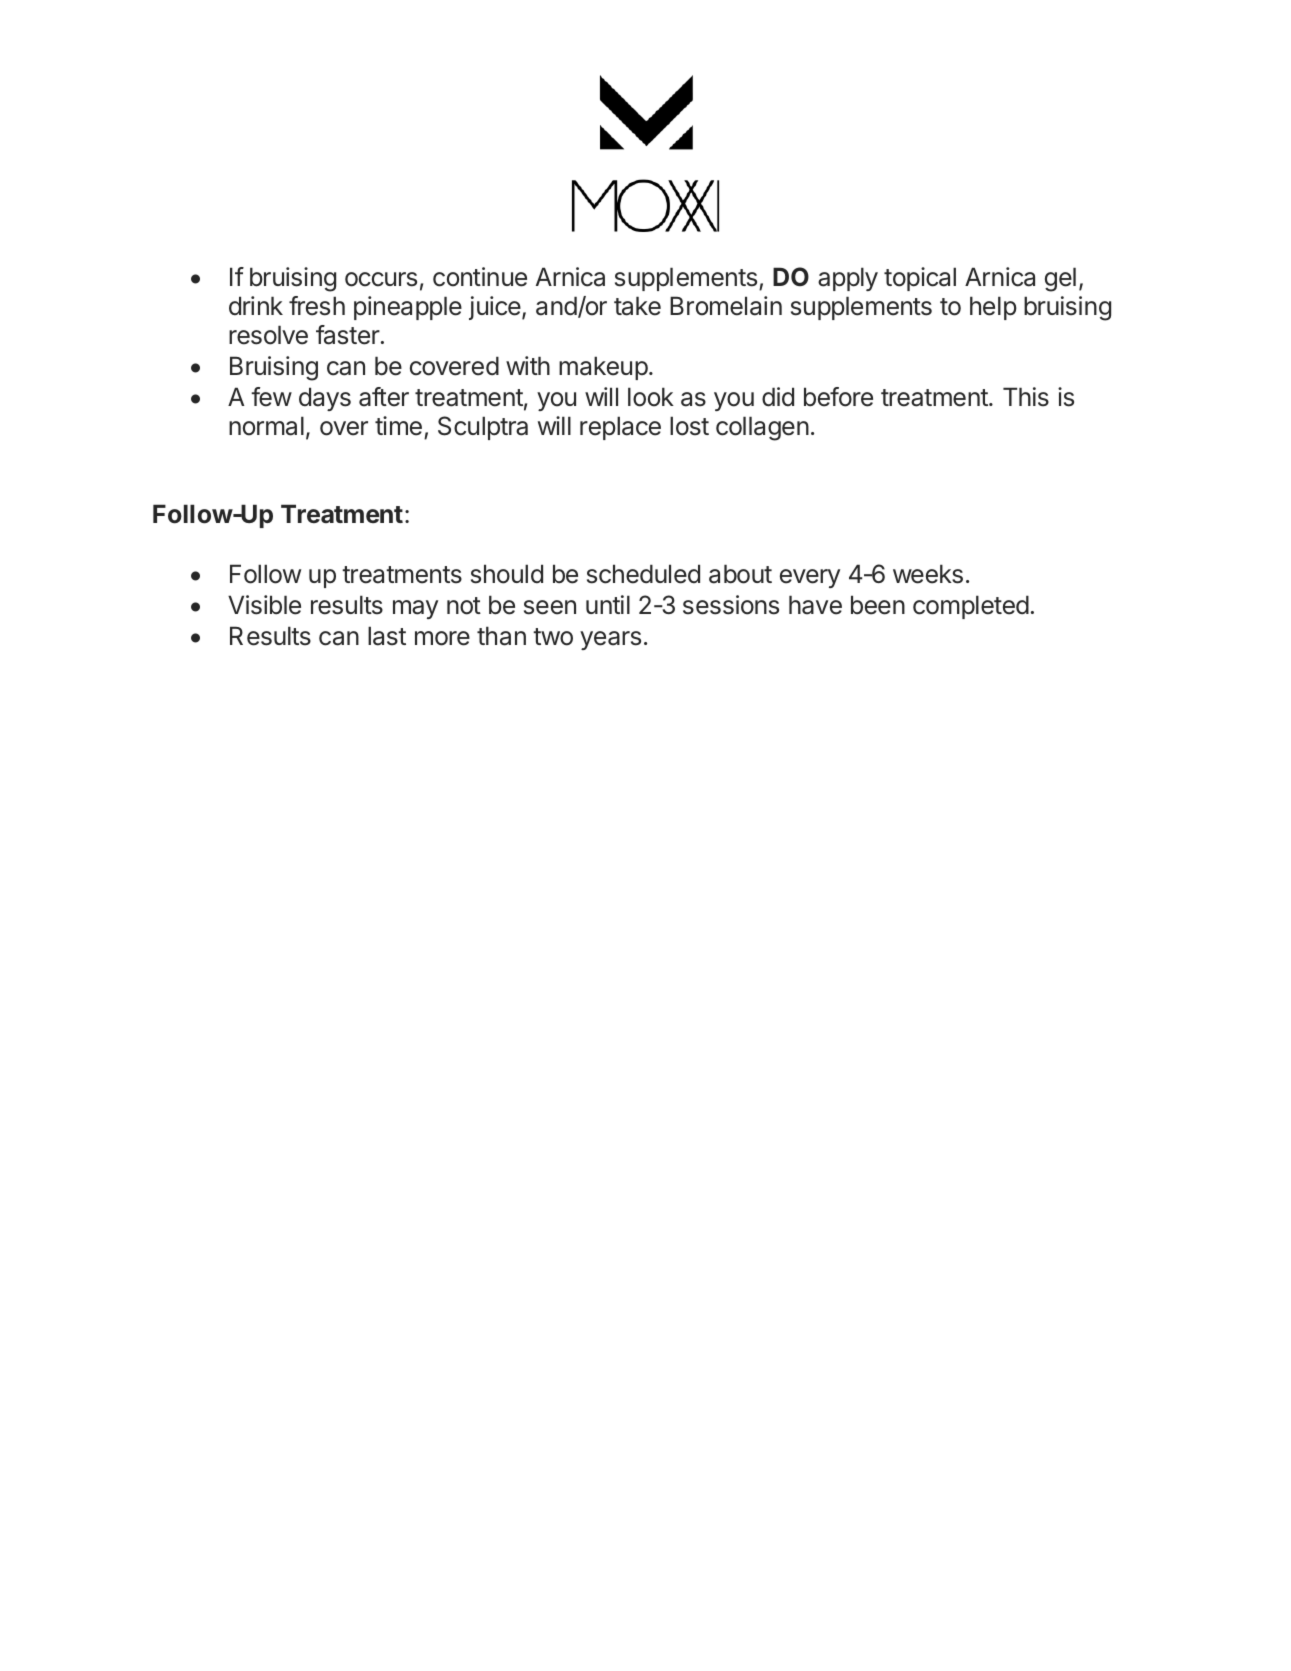 Image resolution: width=1291 pixels, height=1671 pixels. I want to click on last, so click(387, 636).
